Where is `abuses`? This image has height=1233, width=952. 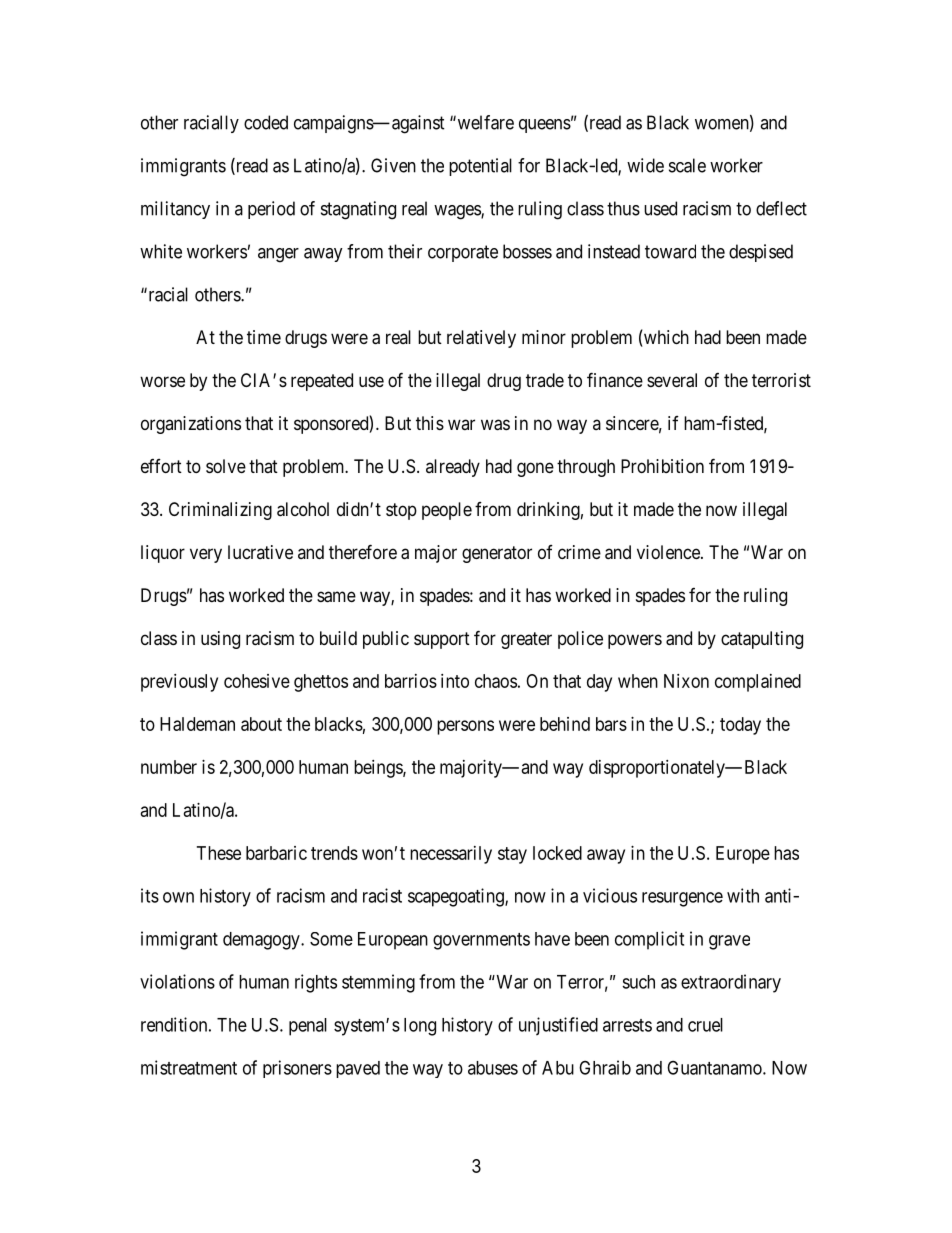
abuses is located at coordinates (493, 1068).
